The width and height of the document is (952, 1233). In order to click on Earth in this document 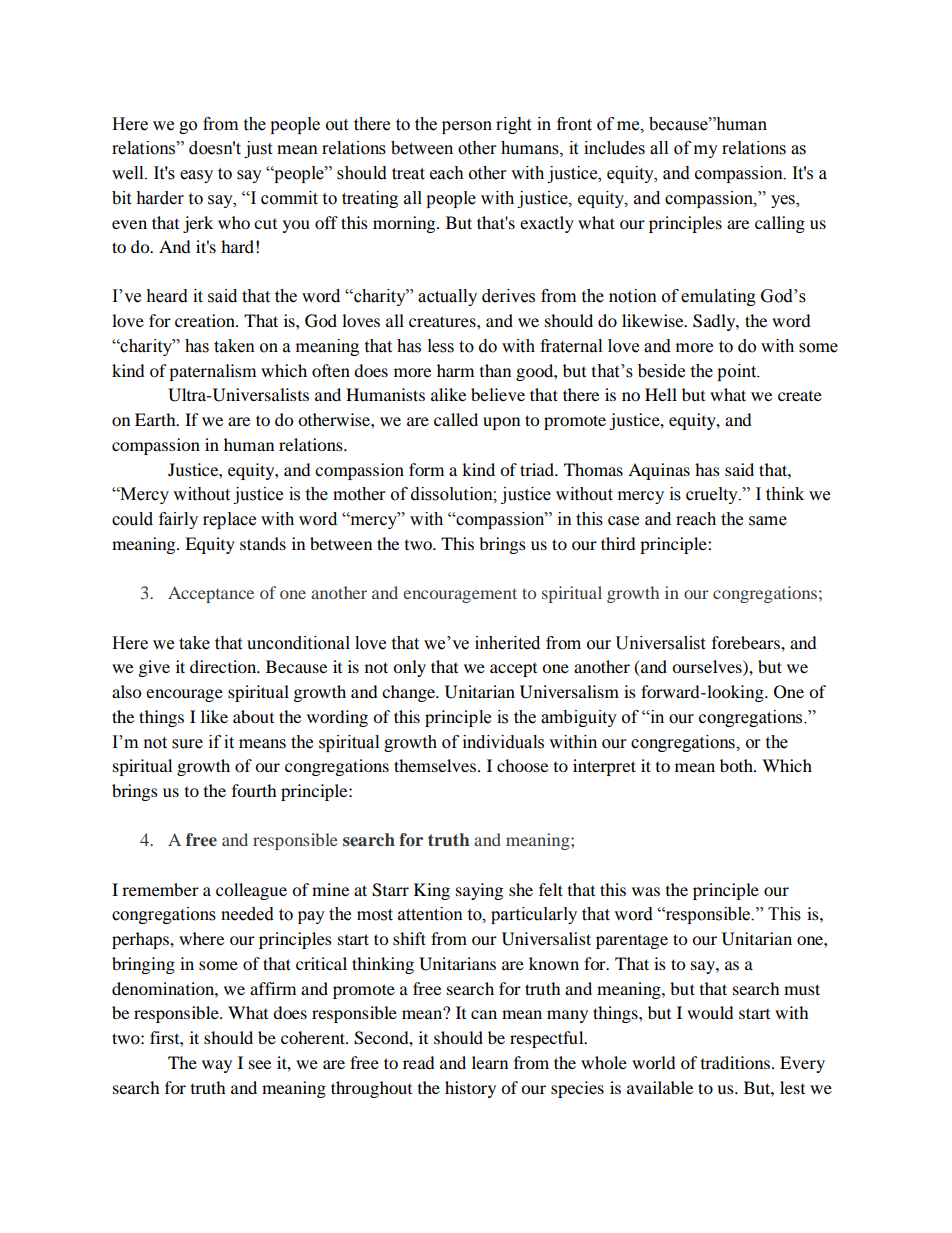, I will do `click(156, 419)`.
